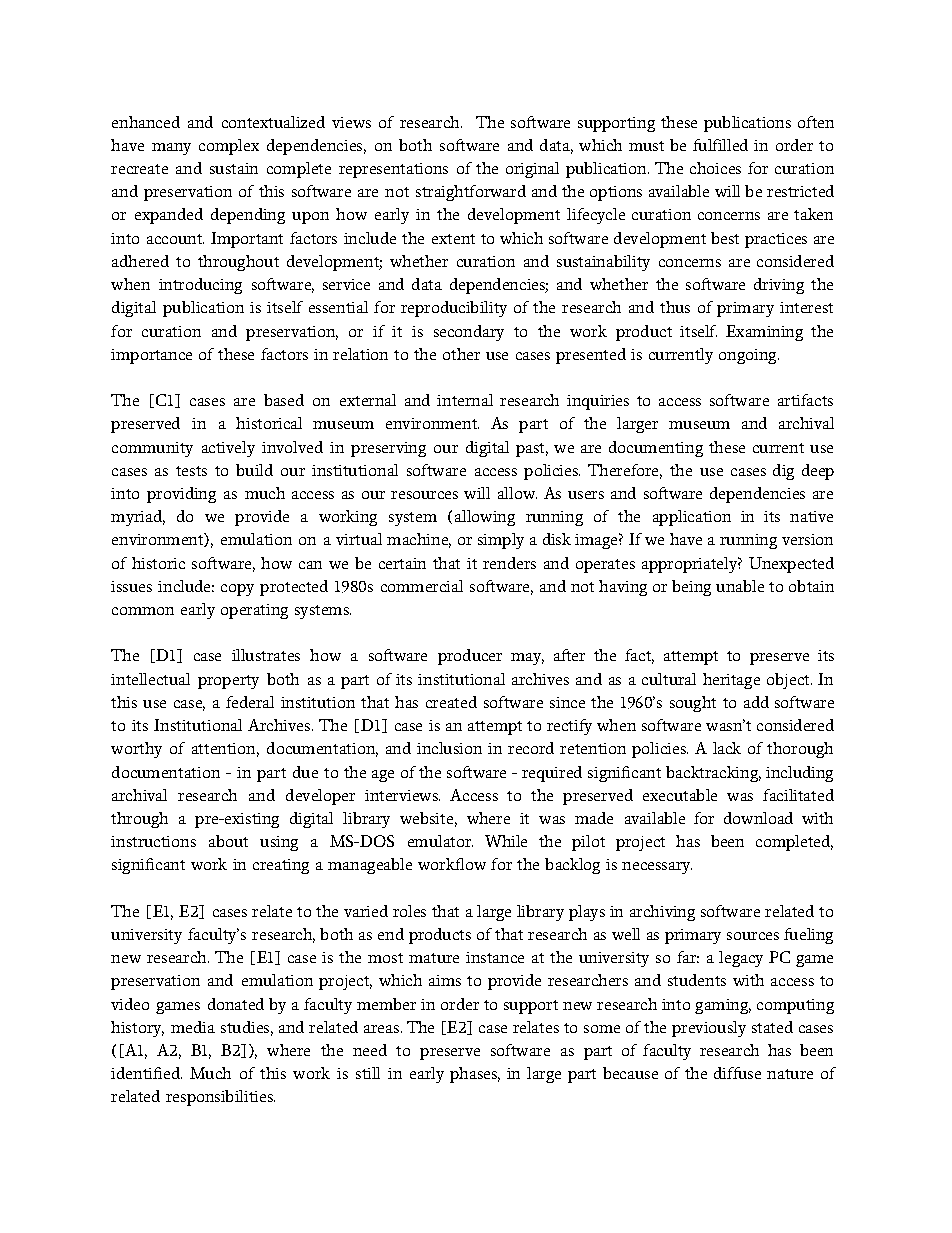 The image size is (952, 1233). What do you see at coordinates (720, 145) in the image?
I see `fulfilled` at bounding box center [720, 145].
